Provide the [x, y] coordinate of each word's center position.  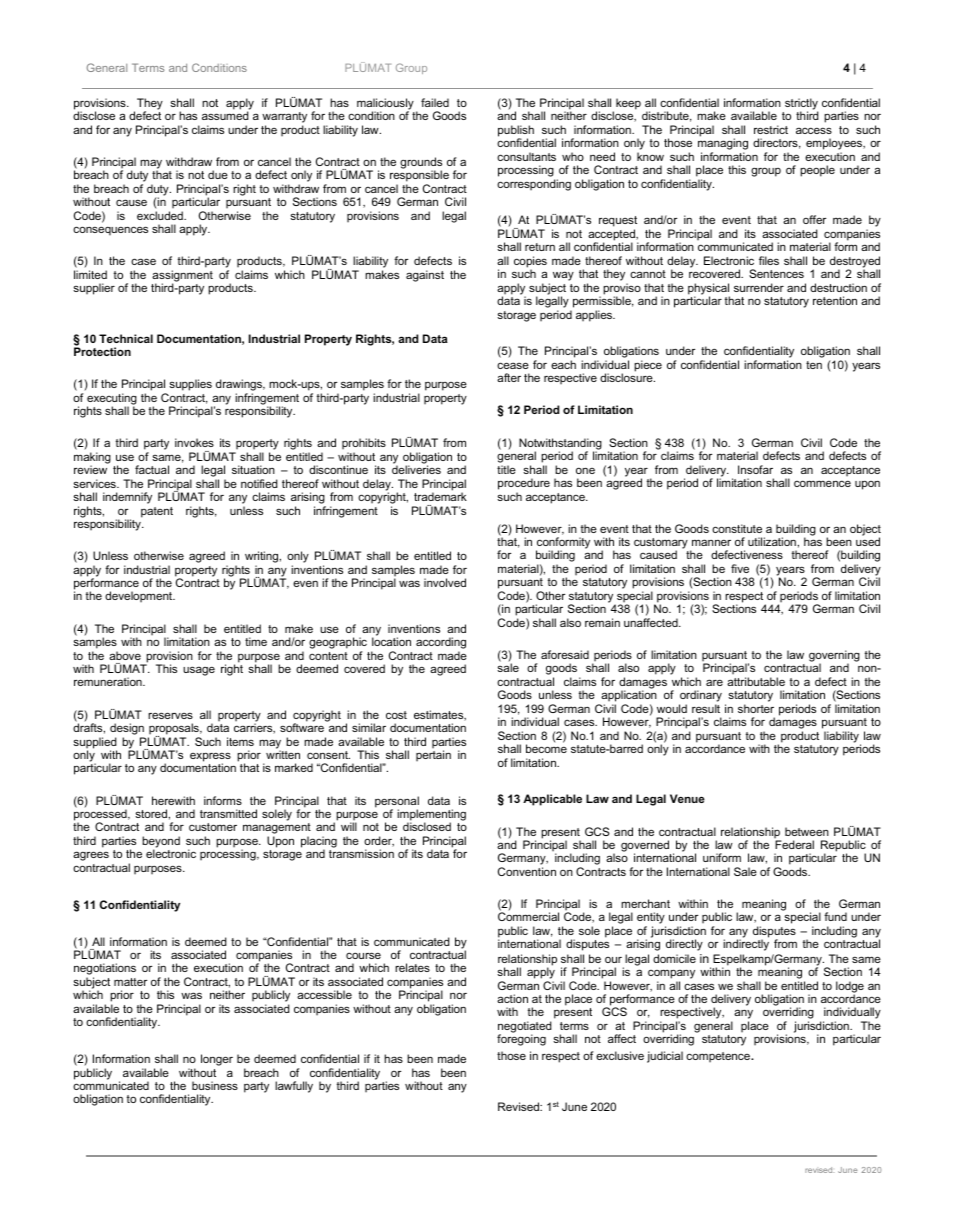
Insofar [755, 469]
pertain [433, 756]
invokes [194, 442]
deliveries [416, 469]
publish [516, 132]
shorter [756, 708]
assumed [225, 115]
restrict [771, 129]
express [210, 758]
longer [217, 1060]
